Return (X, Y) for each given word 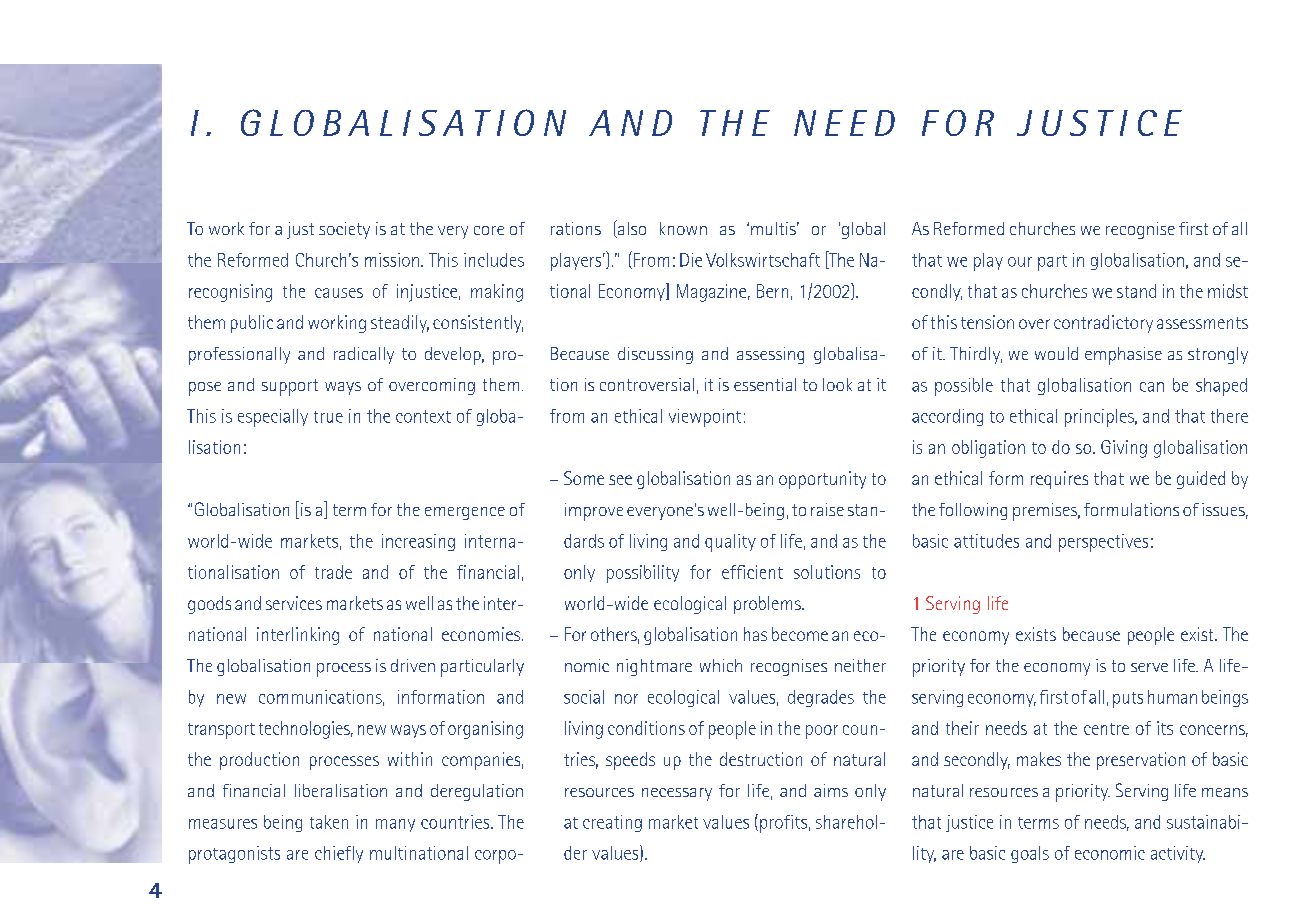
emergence (465, 513)
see (620, 480)
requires (1059, 480)
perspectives (1103, 543)
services (294, 603)
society (344, 230)
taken (329, 822)
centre (1106, 729)
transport (221, 731)
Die (691, 260)
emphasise (1123, 356)
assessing (770, 355)
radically (364, 355)
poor (822, 732)
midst (1228, 291)
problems (768, 605)
